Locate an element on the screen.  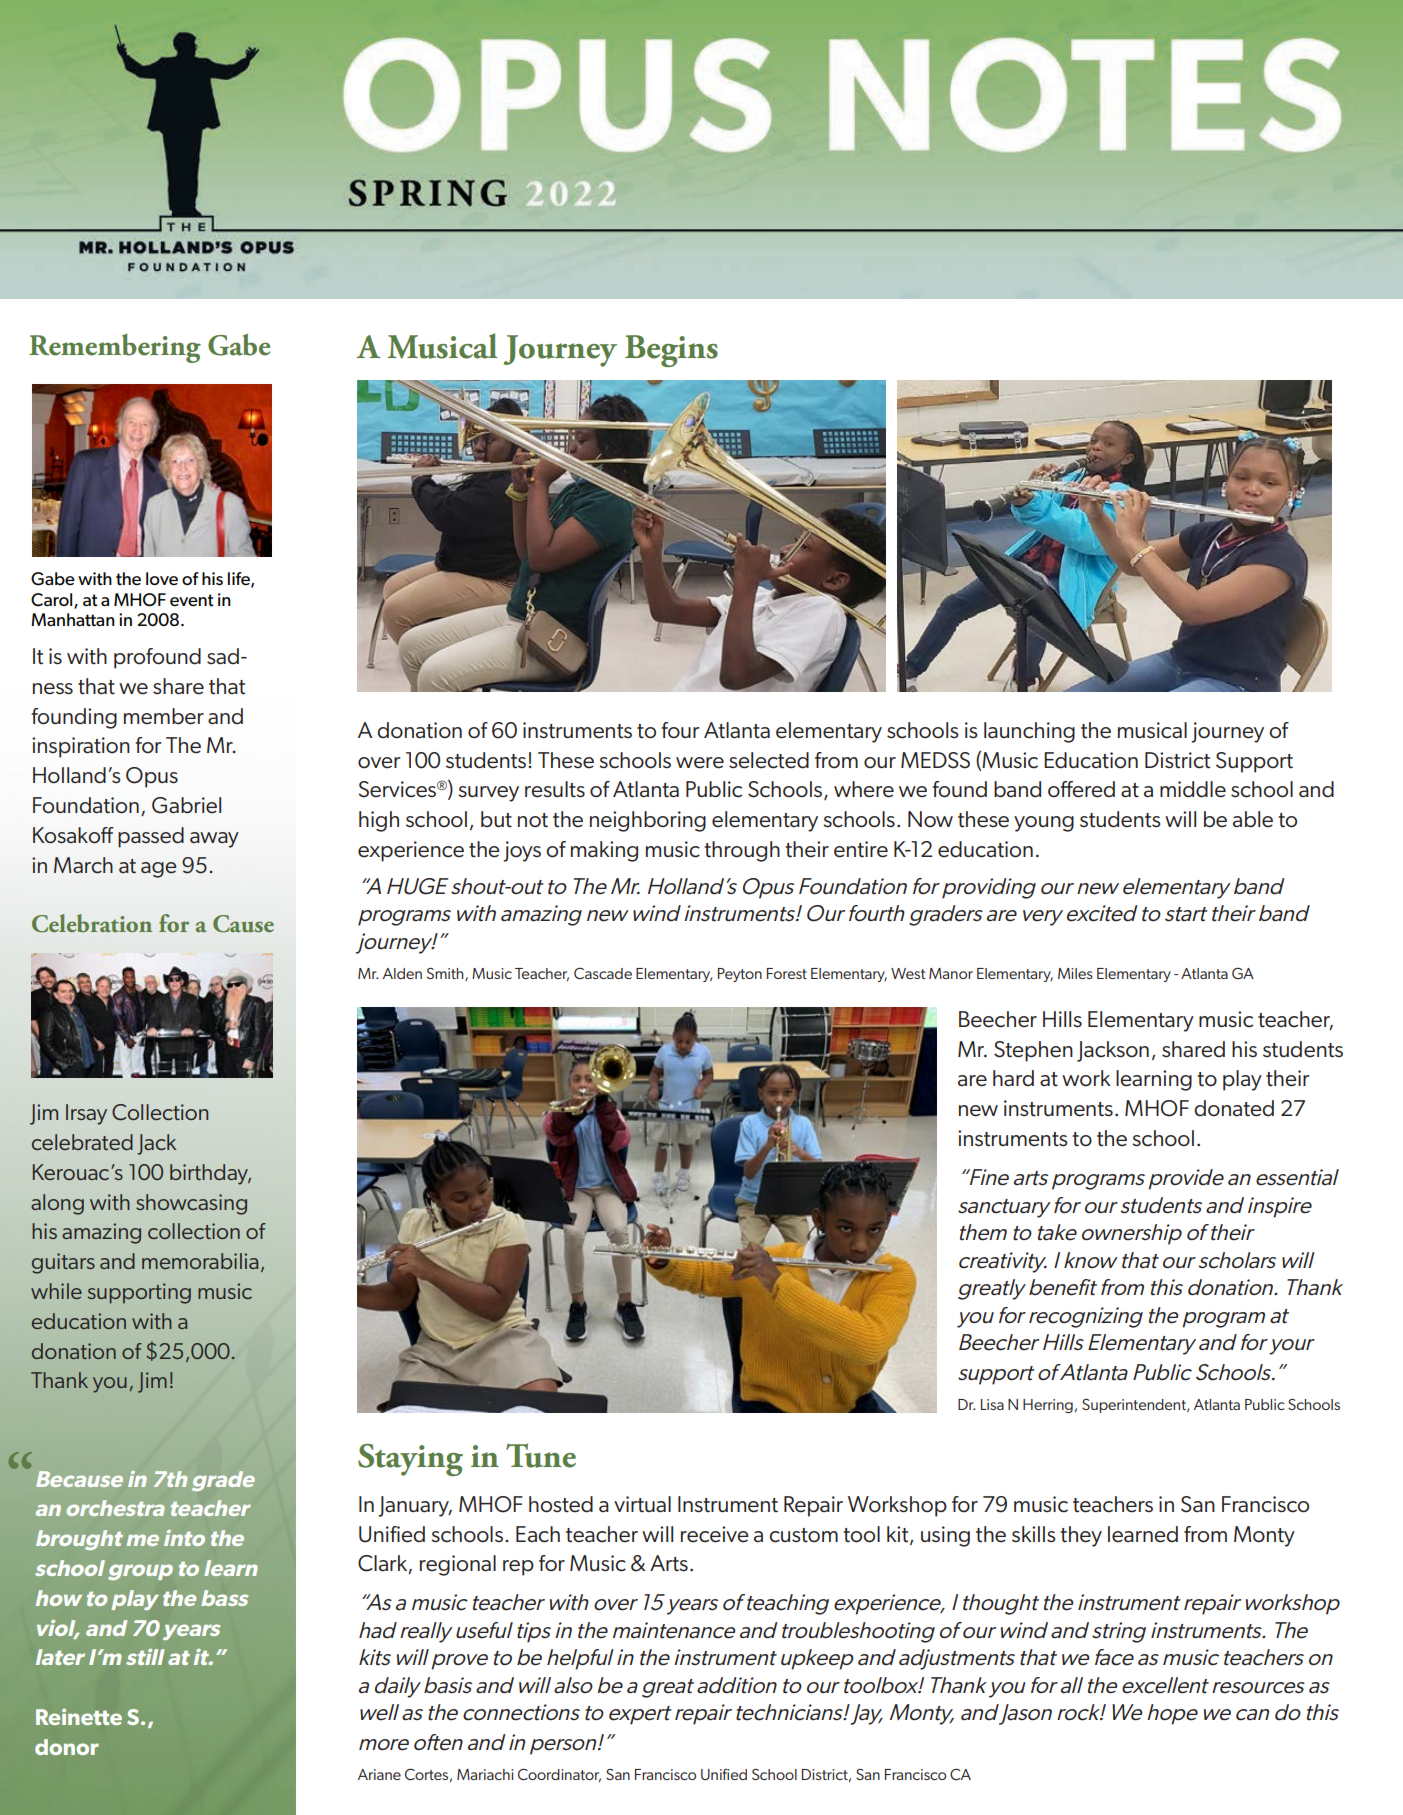
Stephen is located at coordinates (1033, 1051).
